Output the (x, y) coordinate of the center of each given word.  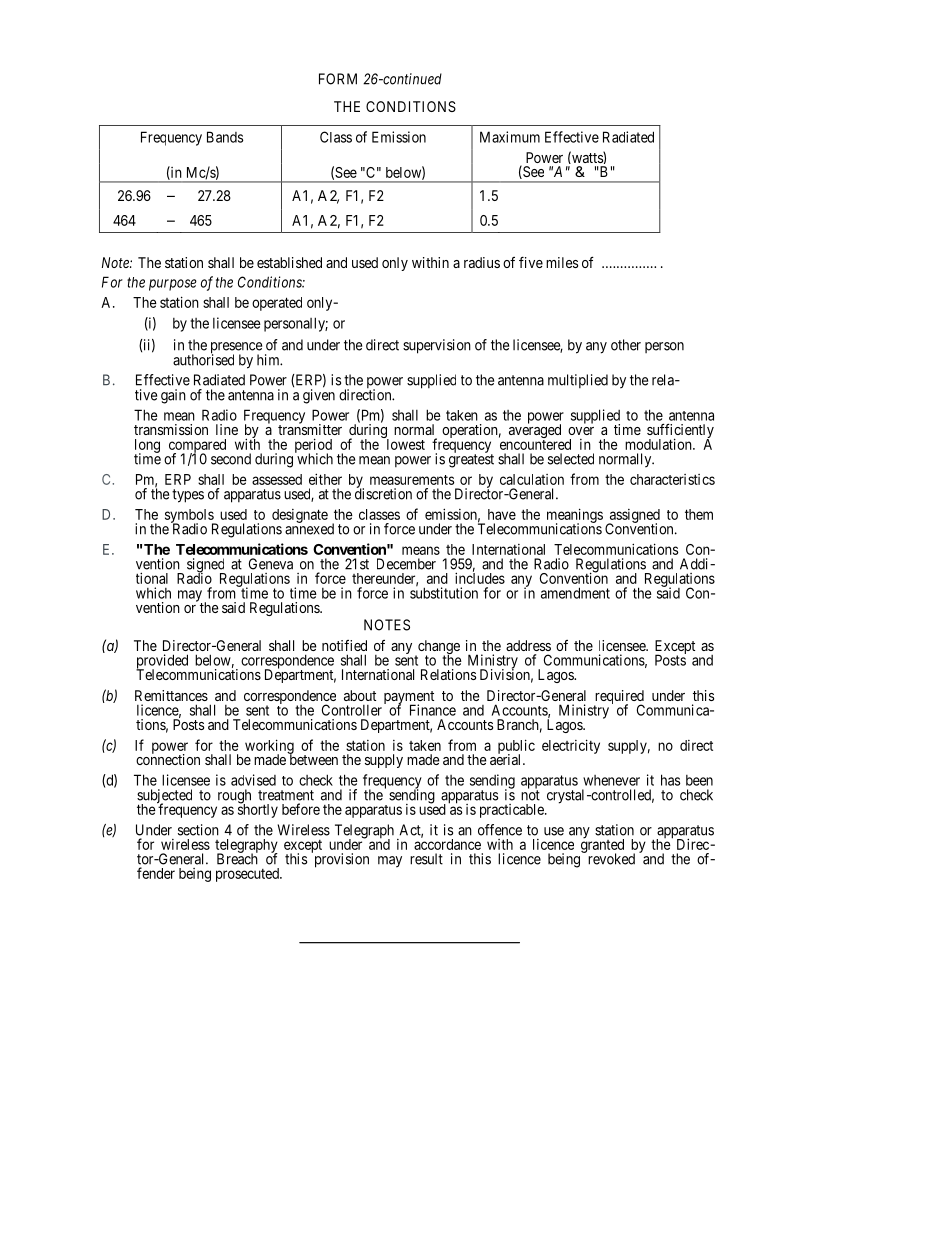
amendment (575, 593)
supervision (437, 346)
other (626, 345)
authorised (203, 359)
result (426, 859)
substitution (444, 592)
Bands (225, 137)
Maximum (510, 137)
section (198, 830)
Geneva (271, 564)
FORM (338, 79)
